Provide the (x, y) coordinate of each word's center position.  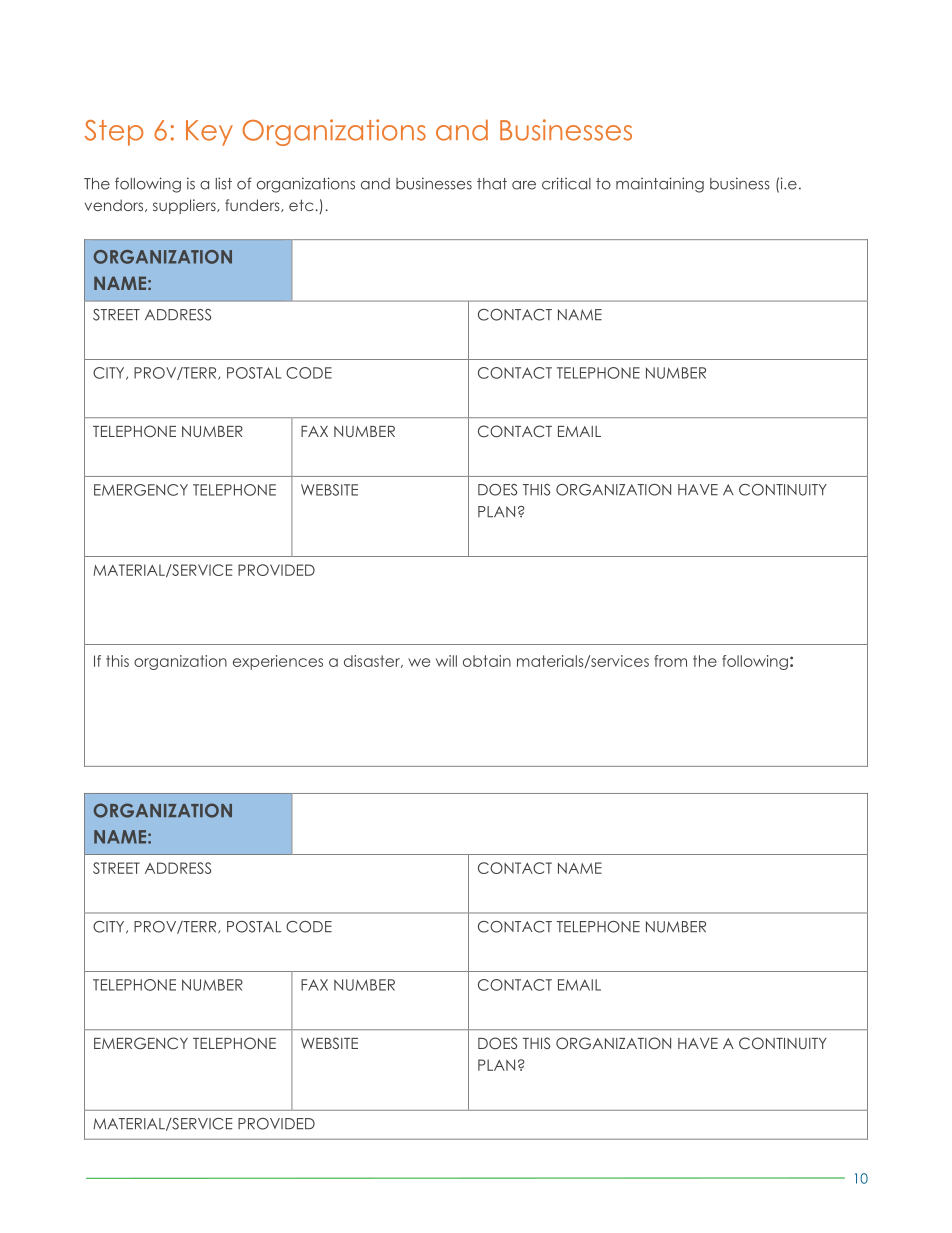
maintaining (660, 185)
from (670, 661)
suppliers (185, 206)
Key (209, 133)
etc (301, 205)
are (524, 185)
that (492, 184)
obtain (487, 661)
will (446, 661)
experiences (278, 662)
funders (253, 205)
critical (566, 183)
